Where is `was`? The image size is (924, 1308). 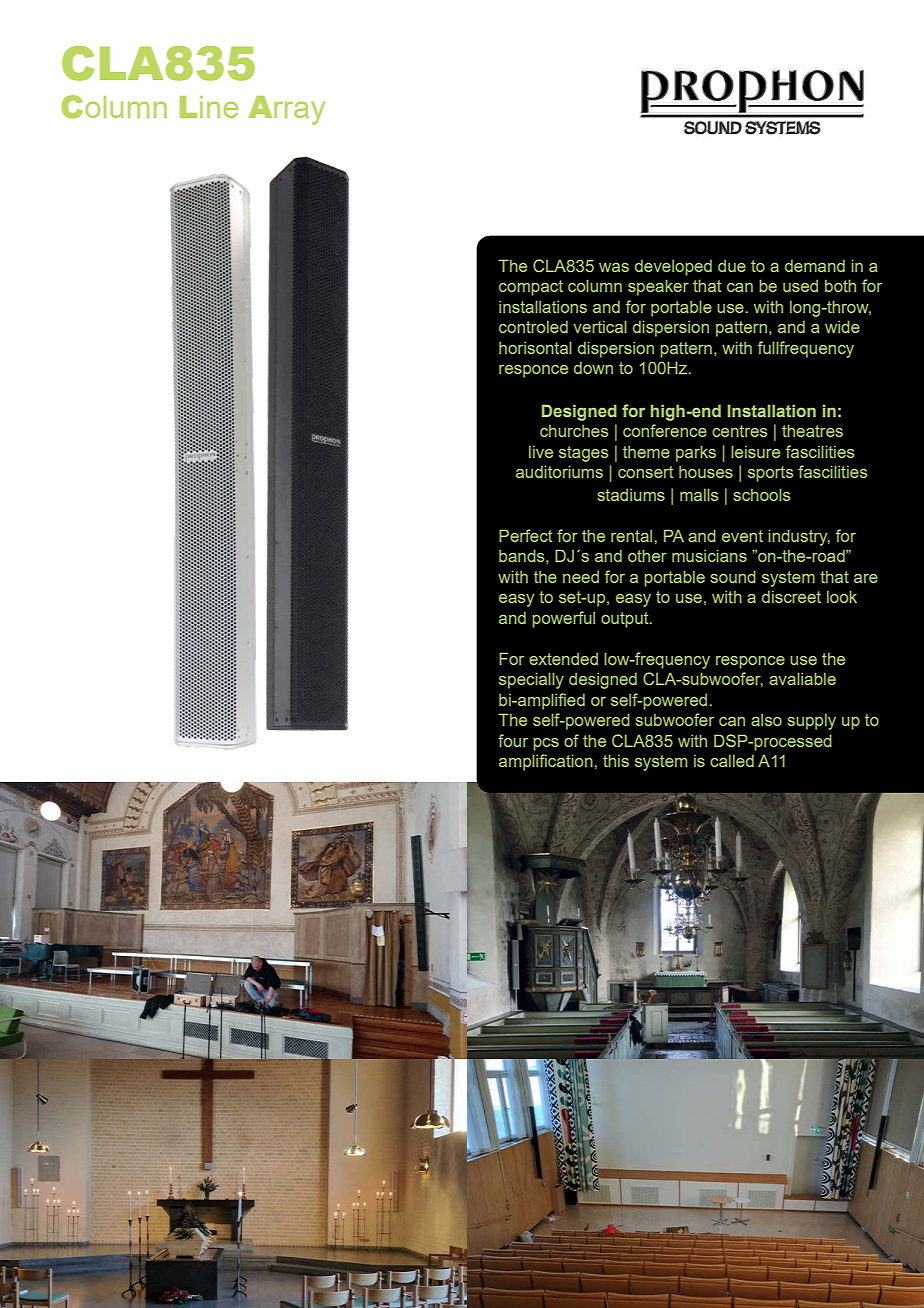 was is located at coordinates (614, 267).
